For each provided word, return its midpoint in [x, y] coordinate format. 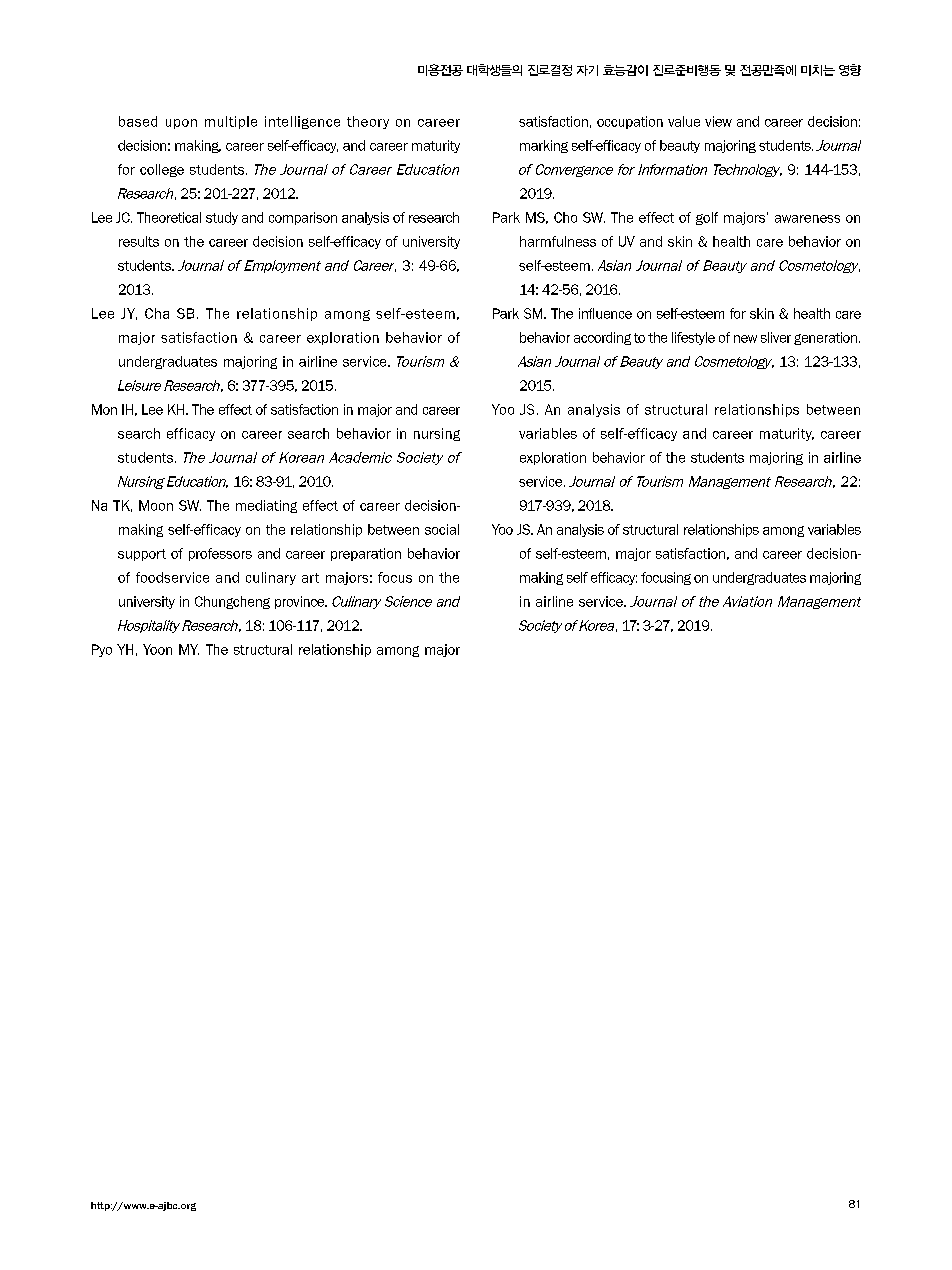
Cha [157, 313]
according [602, 338]
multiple [231, 122]
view [718, 121]
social [442, 529]
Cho [565, 217]
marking [544, 146]
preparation [366, 554]
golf [707, 218]
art [310, 578]
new [745, 339]
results [139, 241]
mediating [266, 506]
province [301, 602]
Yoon [157, 649]
